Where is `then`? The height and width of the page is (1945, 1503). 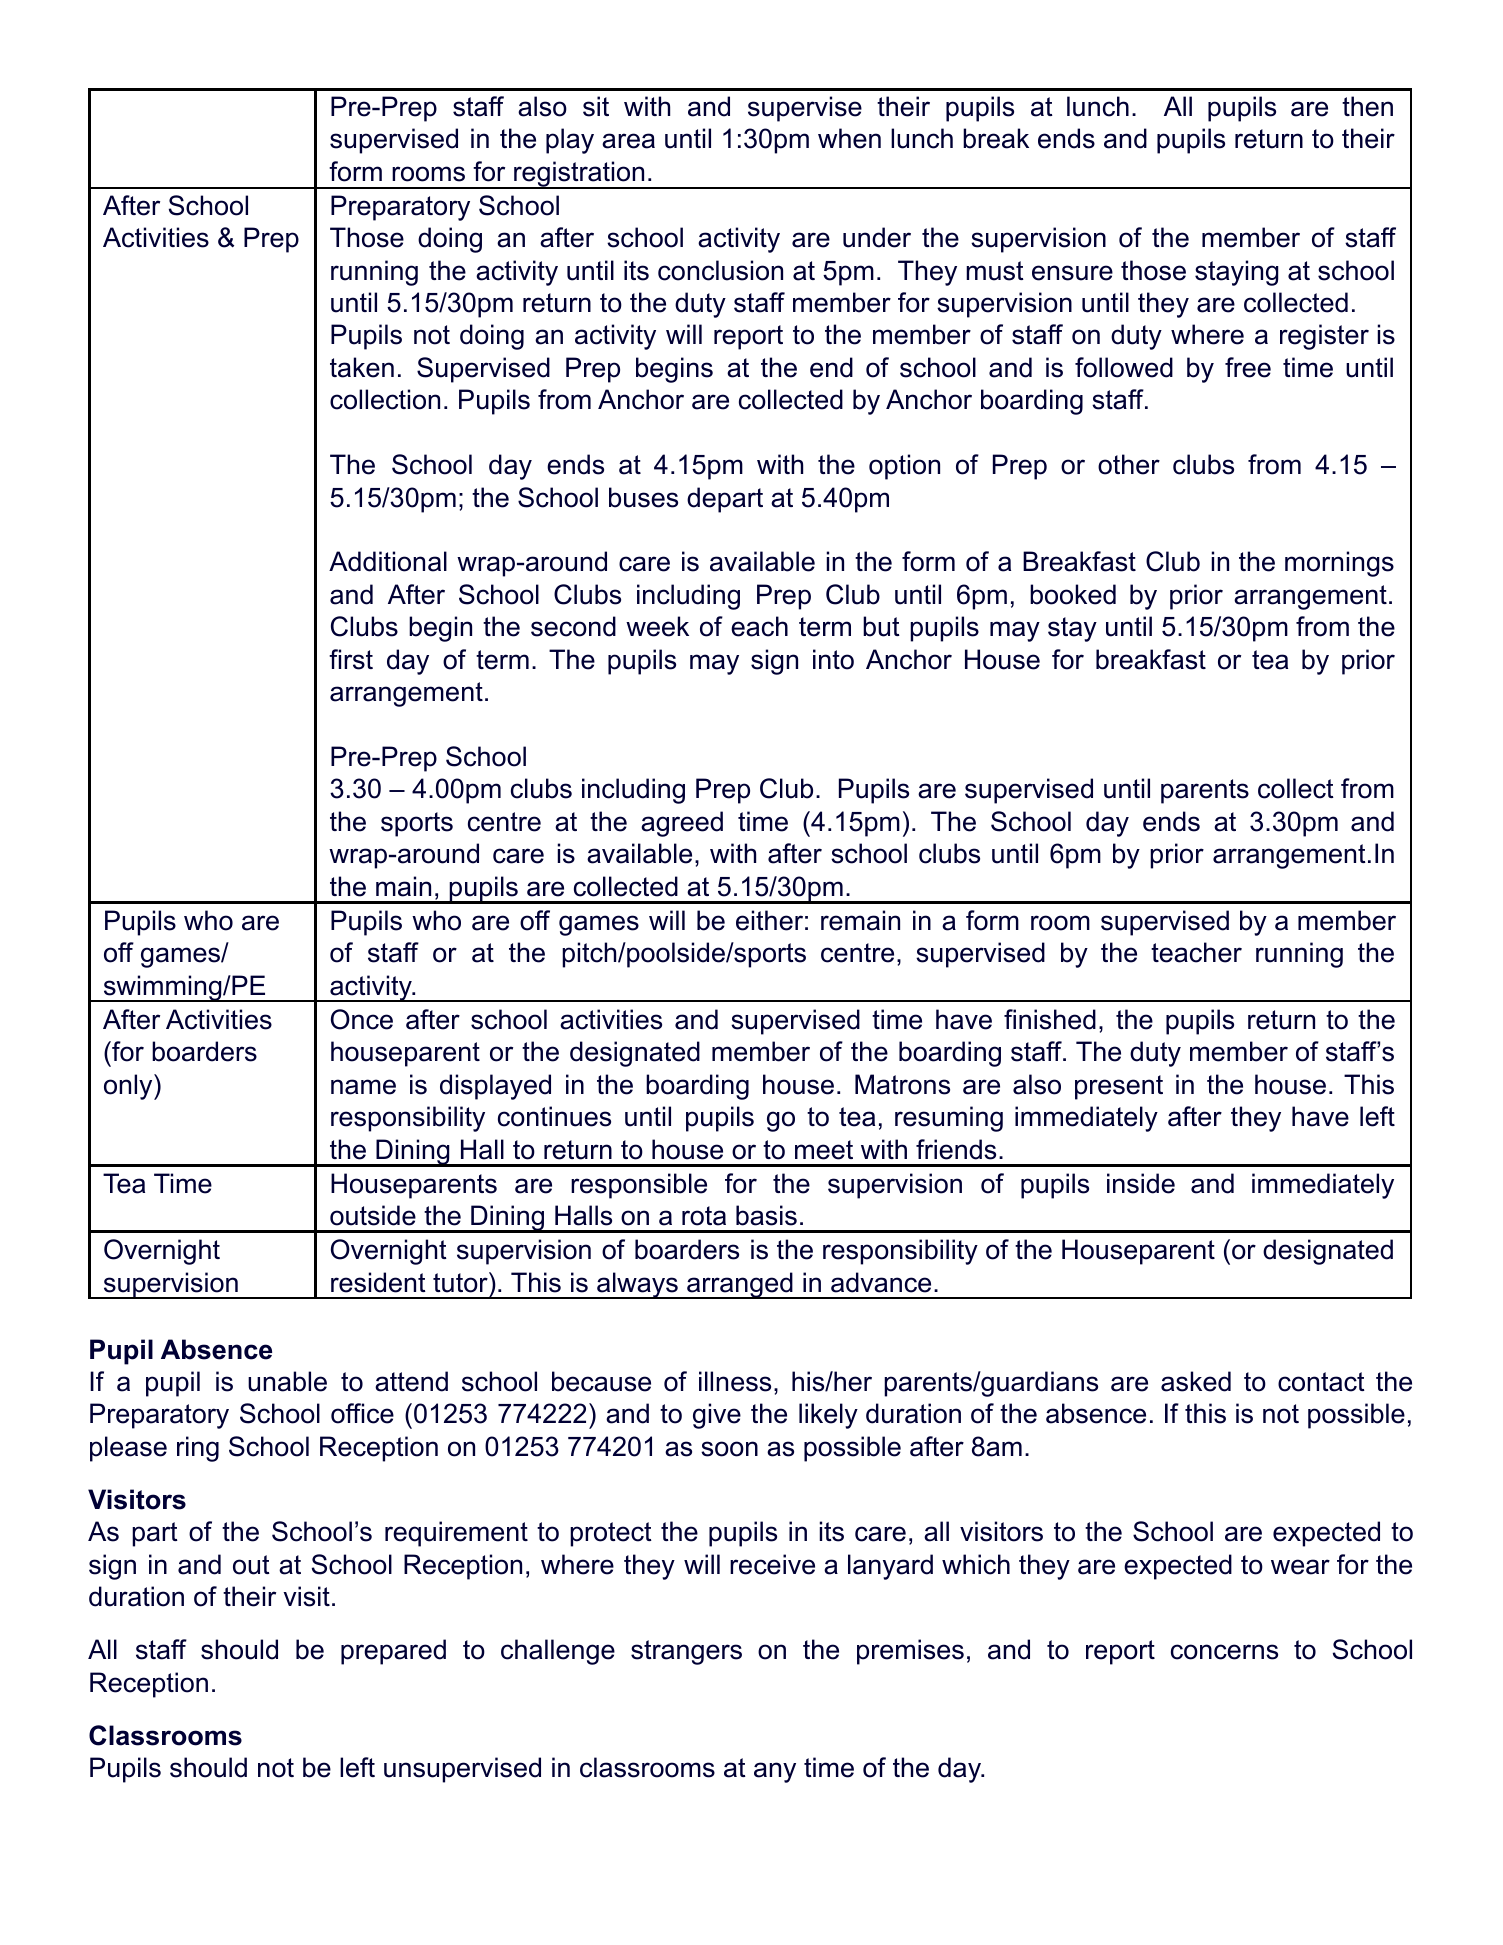
then is located at coordinates (1367, 106).
